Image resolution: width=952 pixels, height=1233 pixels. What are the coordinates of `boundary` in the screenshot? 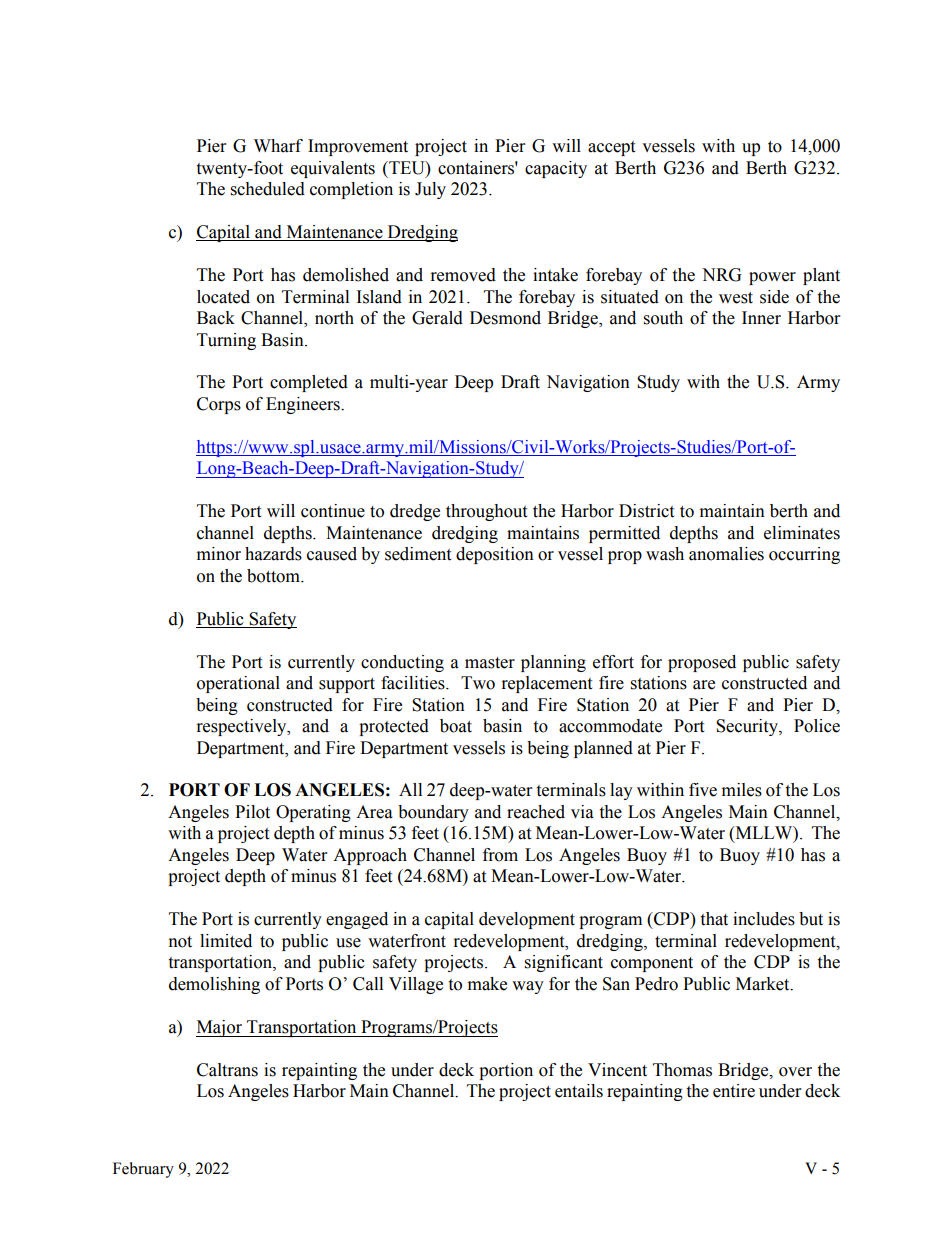 It's located at (433, 813).
